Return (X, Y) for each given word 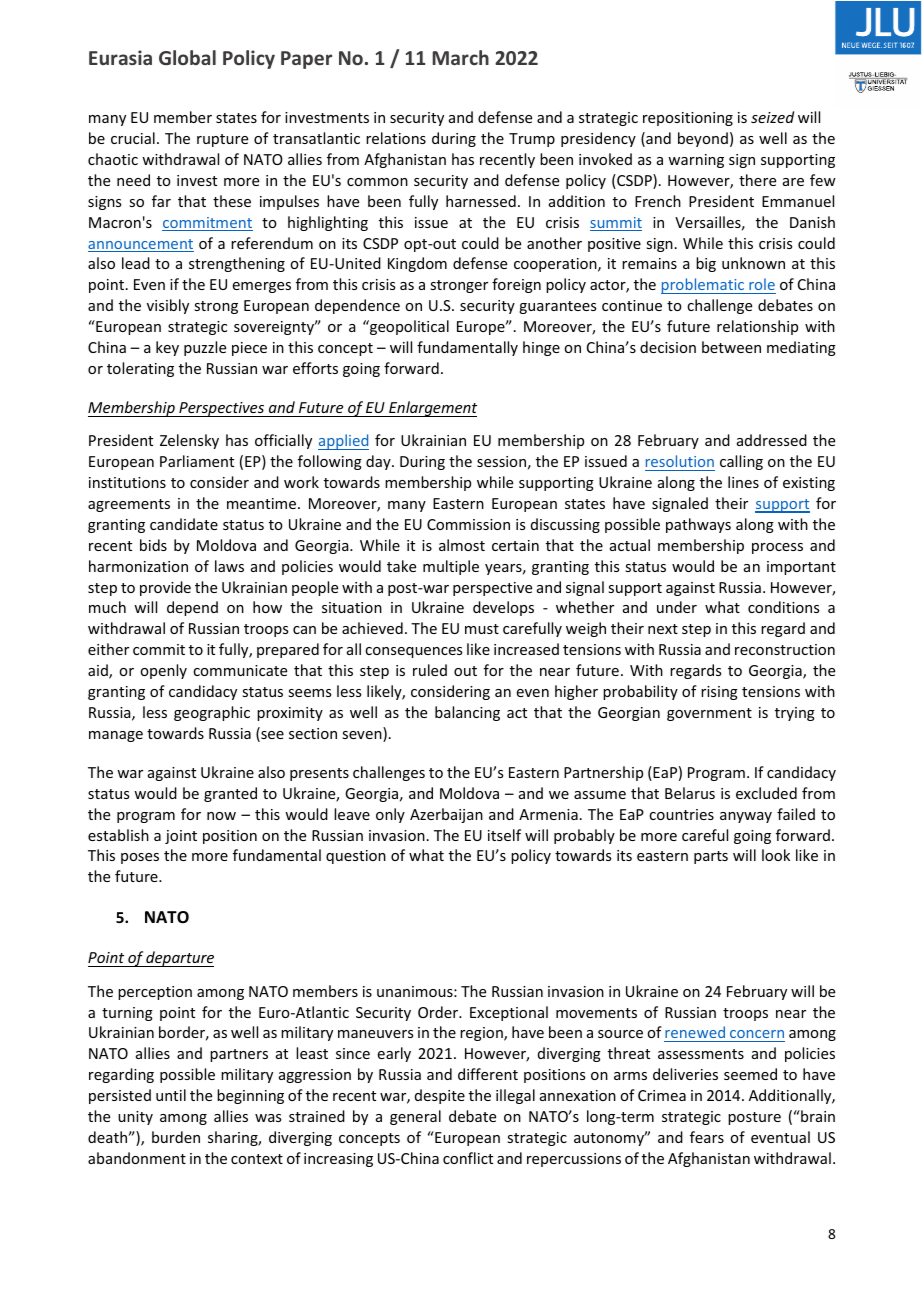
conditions (783, 607)
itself (504, 835)
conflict (468, 1158)
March (460, 57)
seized (772, 117)
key (167, 348)
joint (181, 837)
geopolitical (408, 327)
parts (711, 857)
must (482, 629)
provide (165, 588)
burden (176, 1137)
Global (187, 57)
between (731, 347)
